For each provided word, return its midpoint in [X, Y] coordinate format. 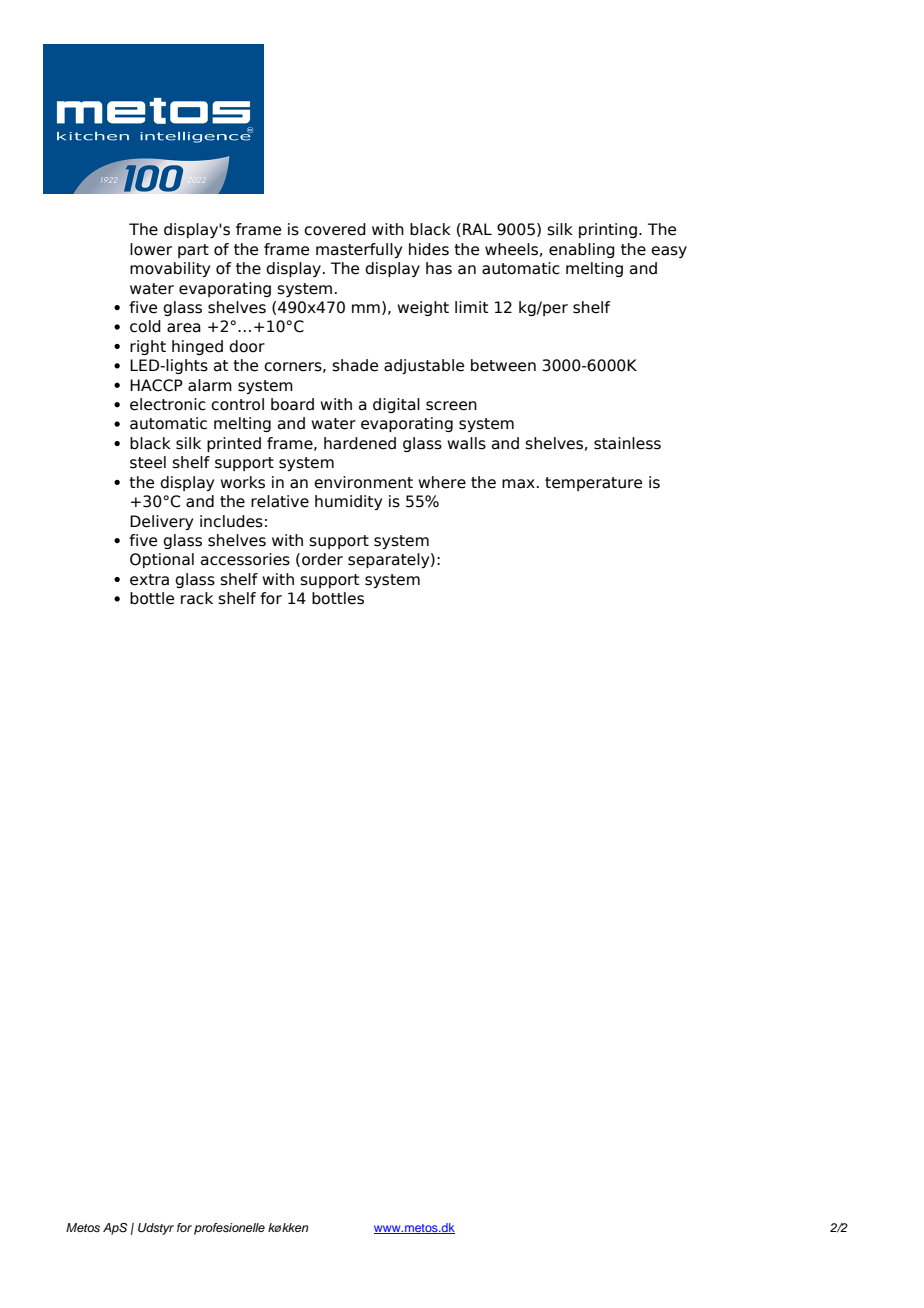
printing [608, 230]
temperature [593, 484]
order [322, 559]
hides [429, 249]
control [237, 404]
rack [197, 598]
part [193, 251]
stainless [627, 443]
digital [396, 405]
